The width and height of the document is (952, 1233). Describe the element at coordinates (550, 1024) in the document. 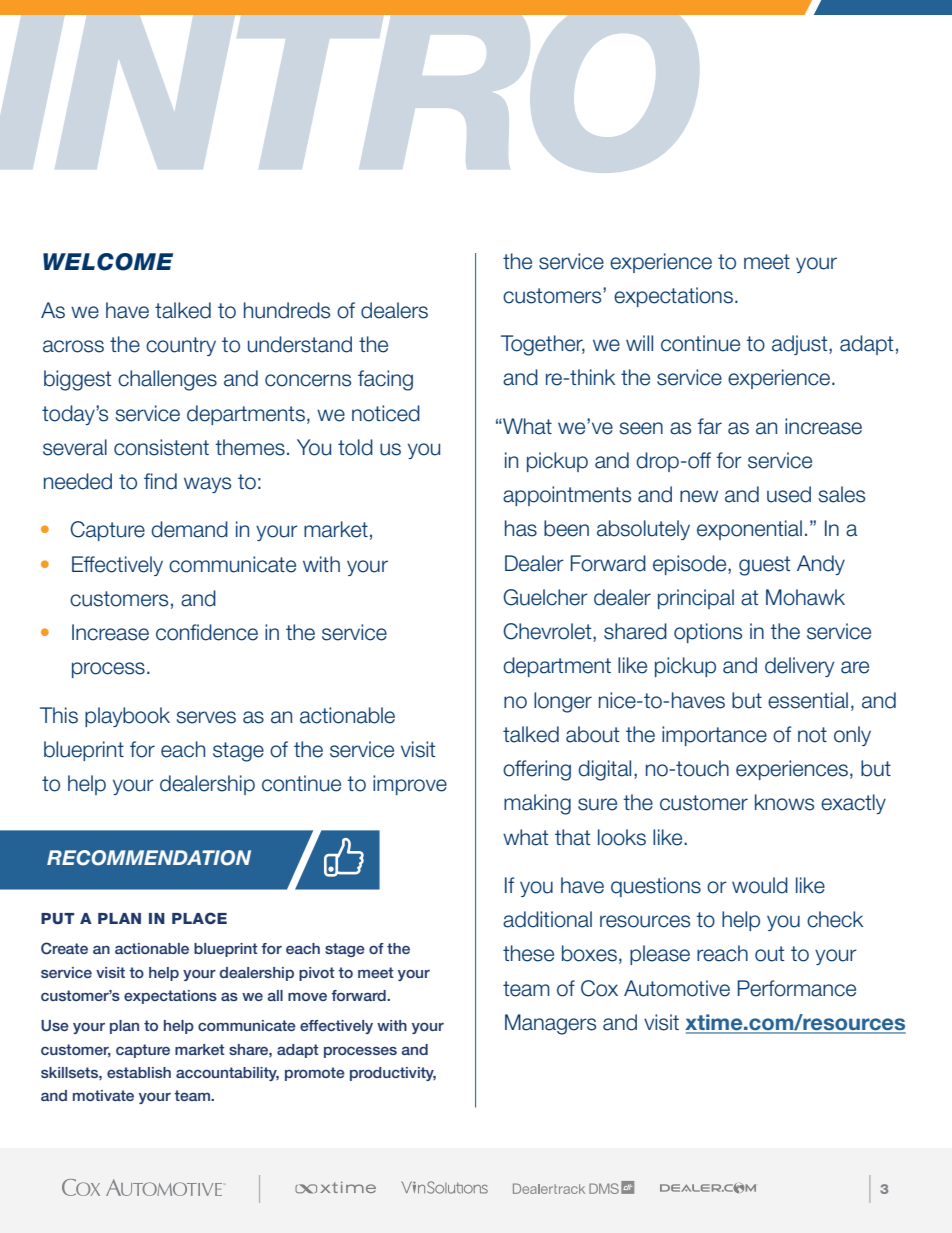

I see `Managers` at that location.
